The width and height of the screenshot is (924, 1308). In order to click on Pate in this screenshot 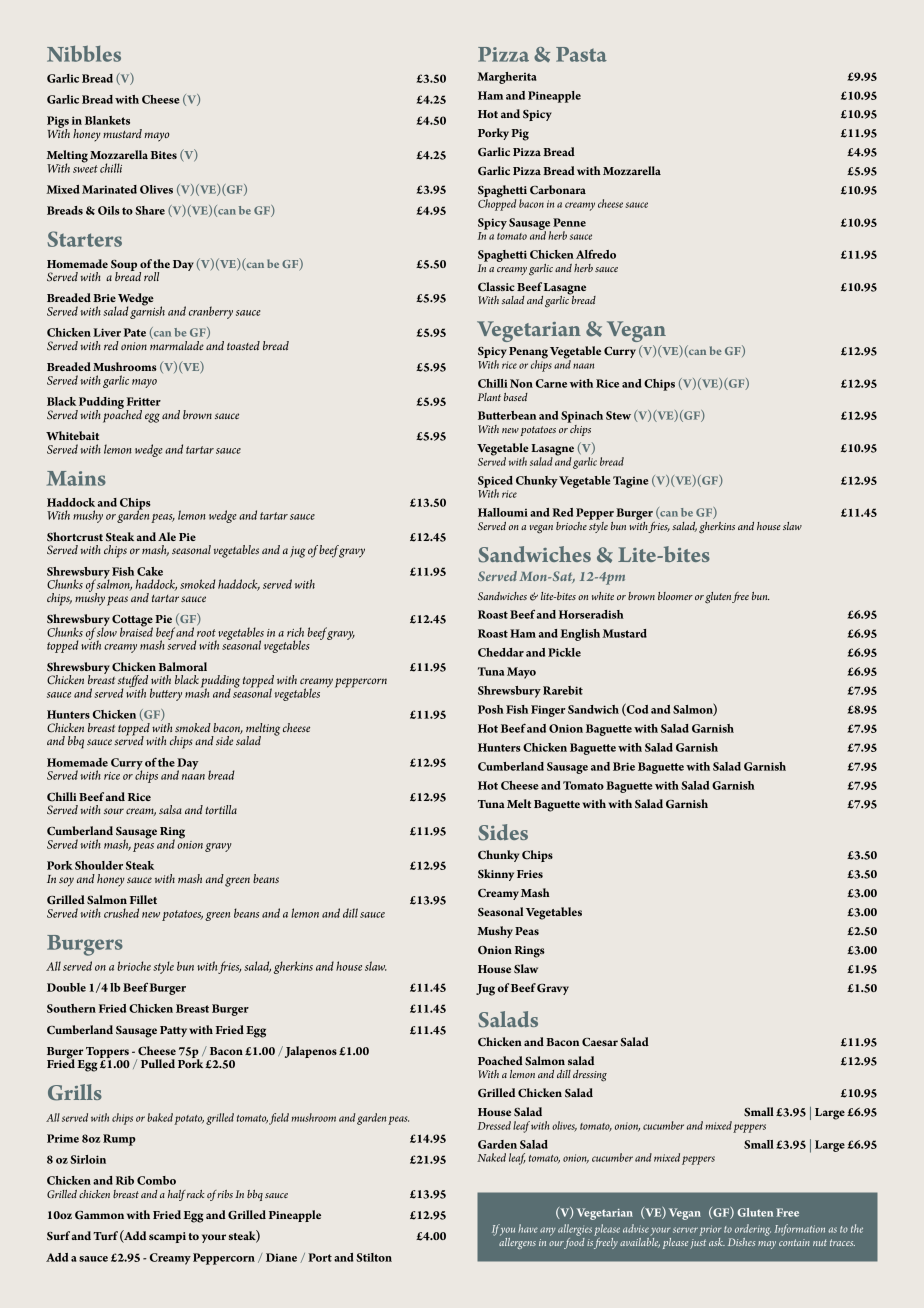, I will do `click(135, 332)`.
